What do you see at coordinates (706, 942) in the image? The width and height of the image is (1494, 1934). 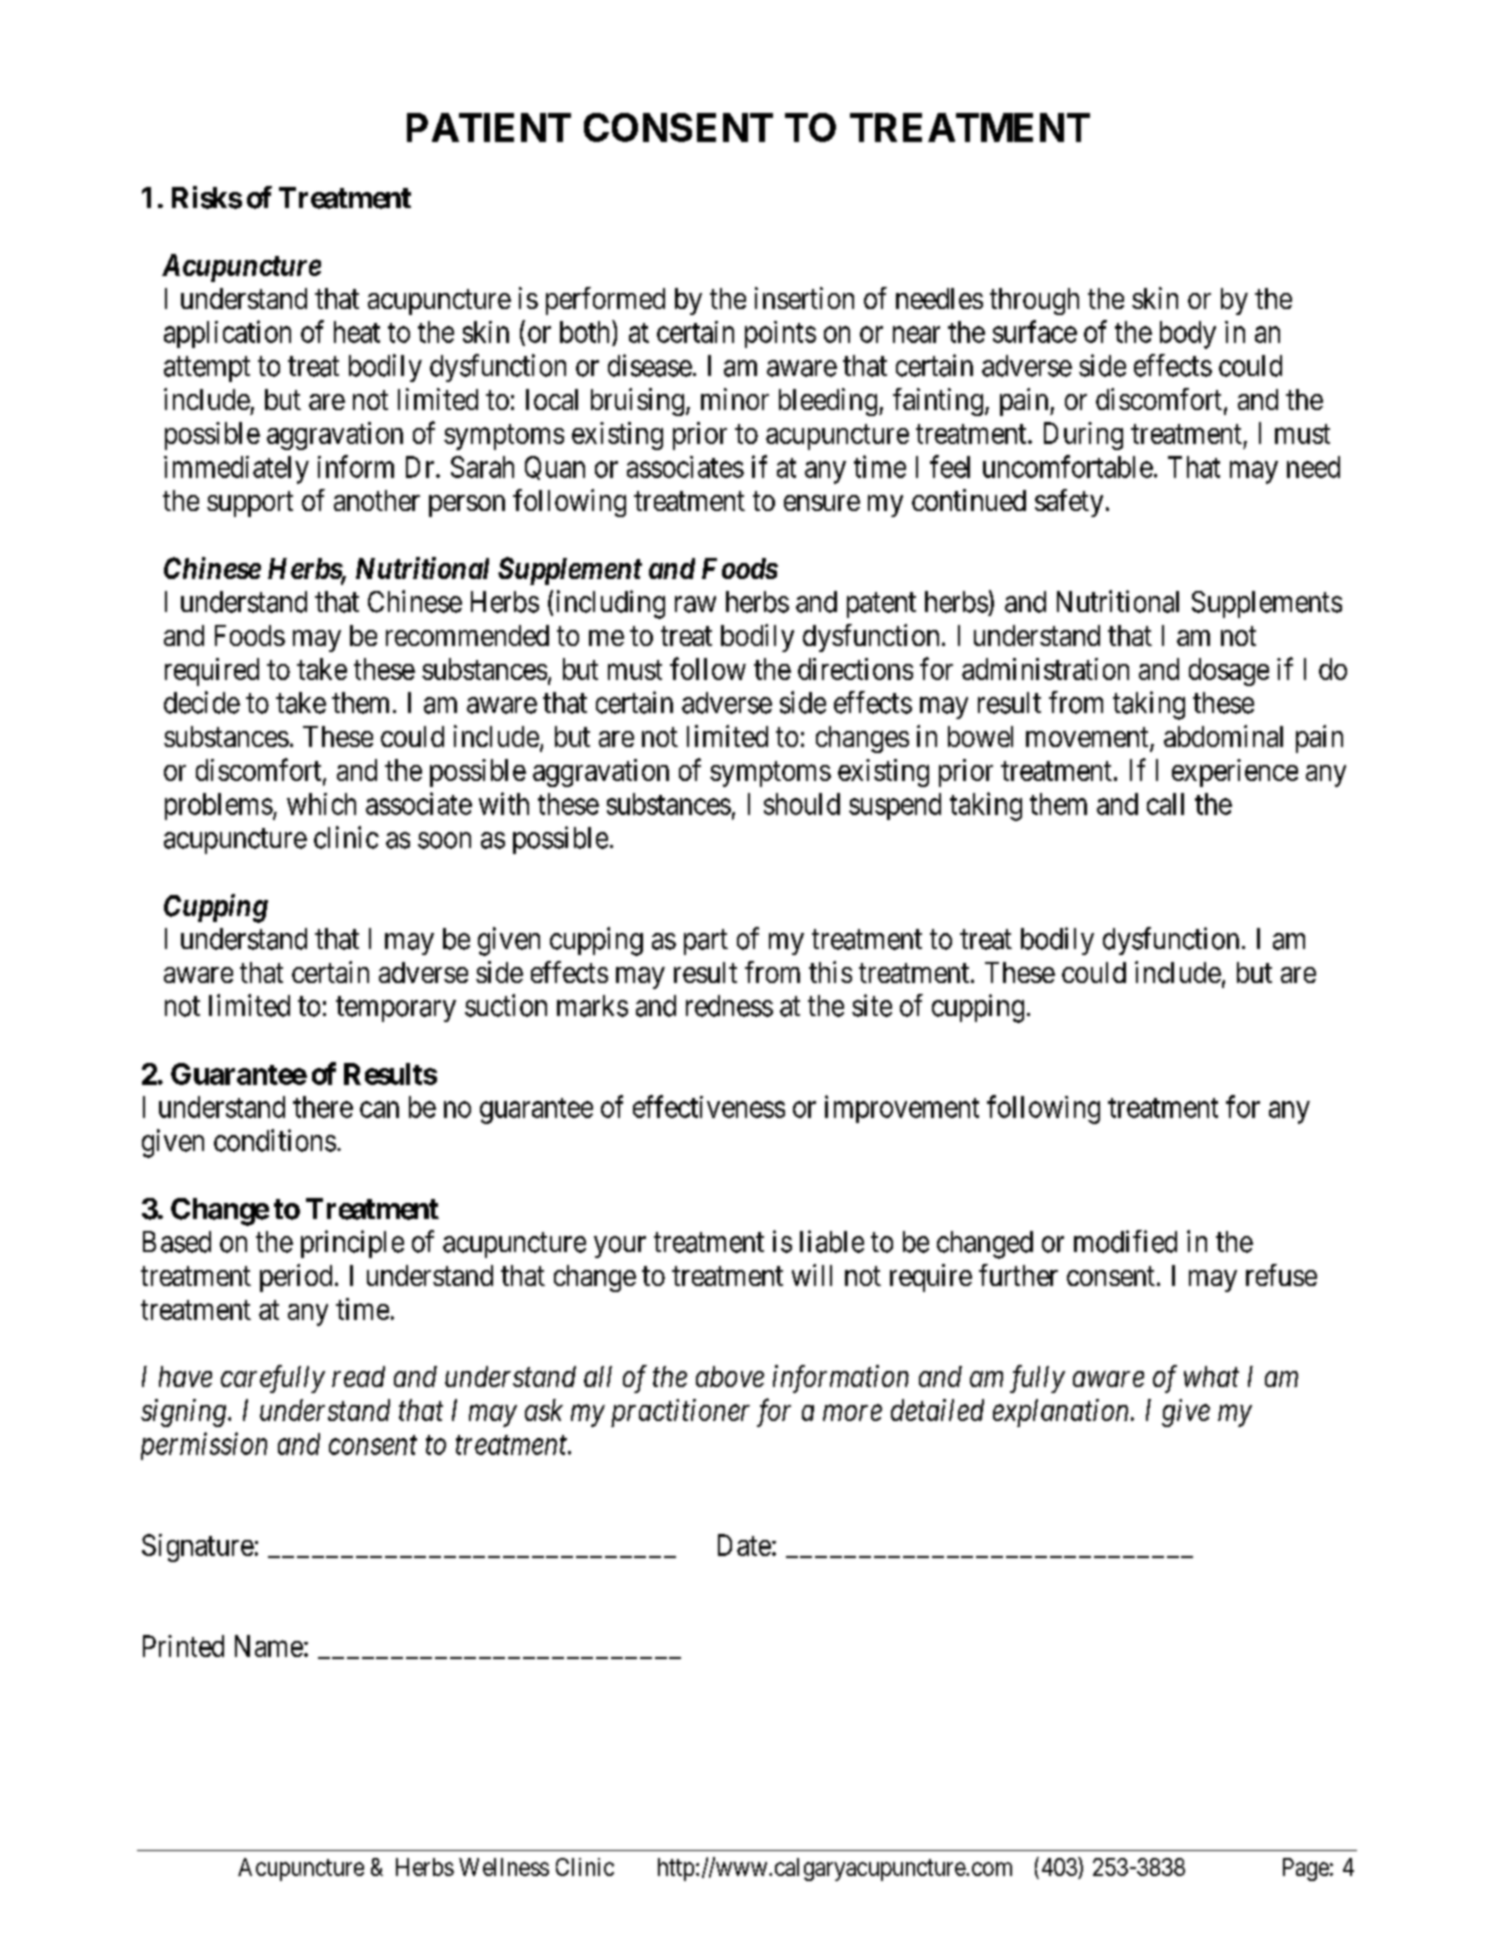 I see `part` at bounding box center [706, 942].
